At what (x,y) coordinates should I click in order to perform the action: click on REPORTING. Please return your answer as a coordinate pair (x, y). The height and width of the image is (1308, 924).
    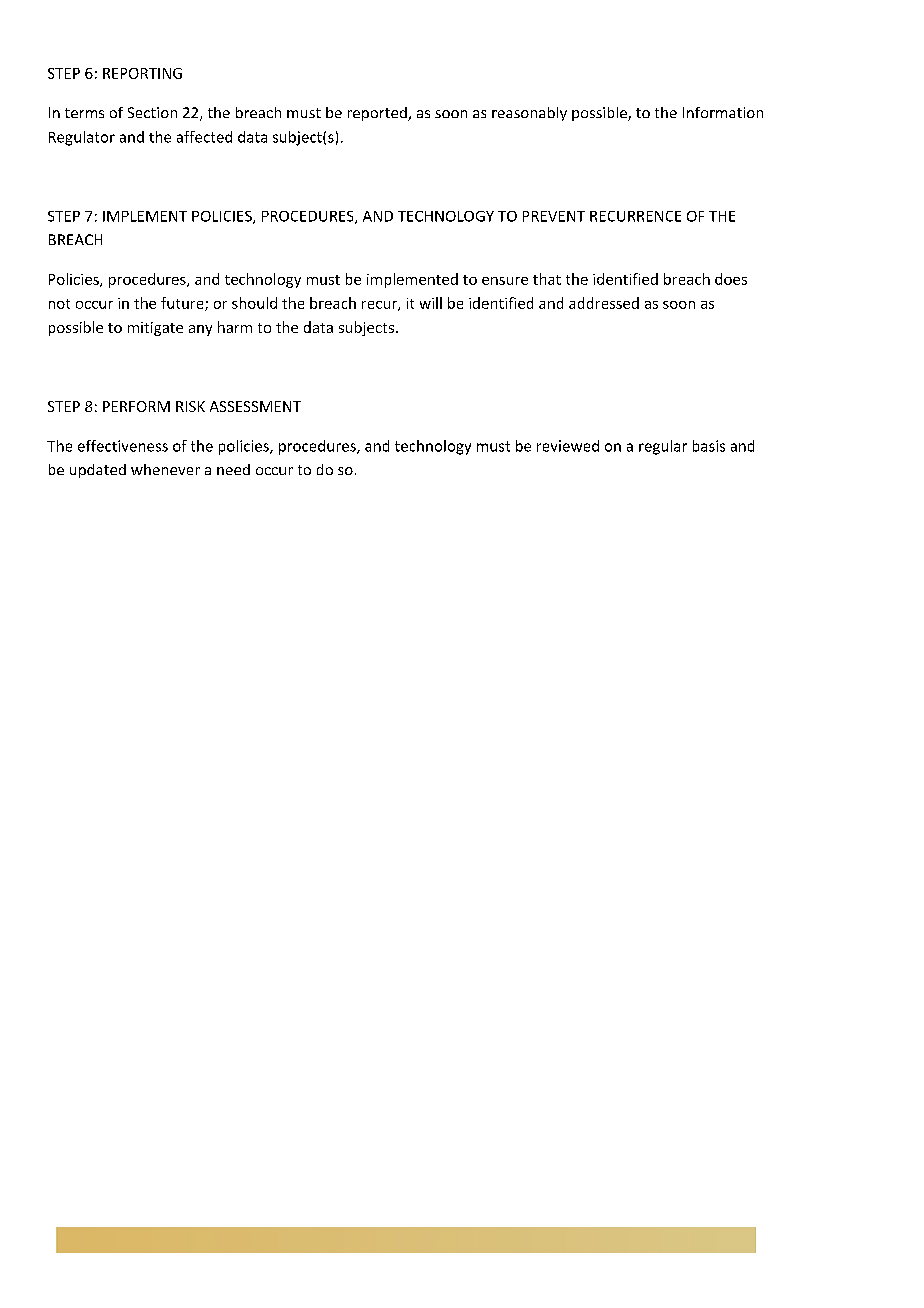
    Looking at the image, I should click on (142, 73).
